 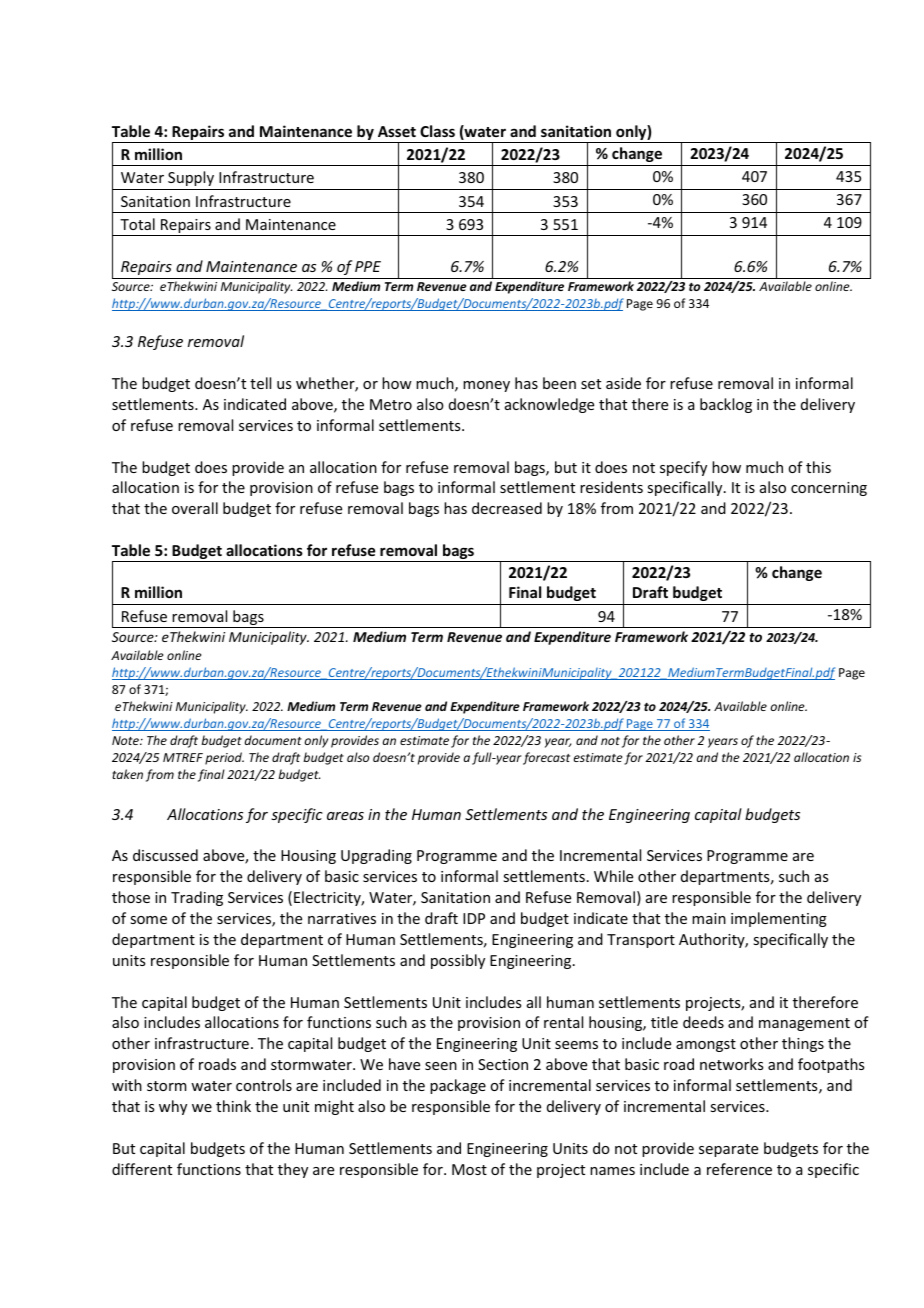 What do you see at coordinates (779, 919) in the image?
I see `implementing` at bounding box center [779, 919].
